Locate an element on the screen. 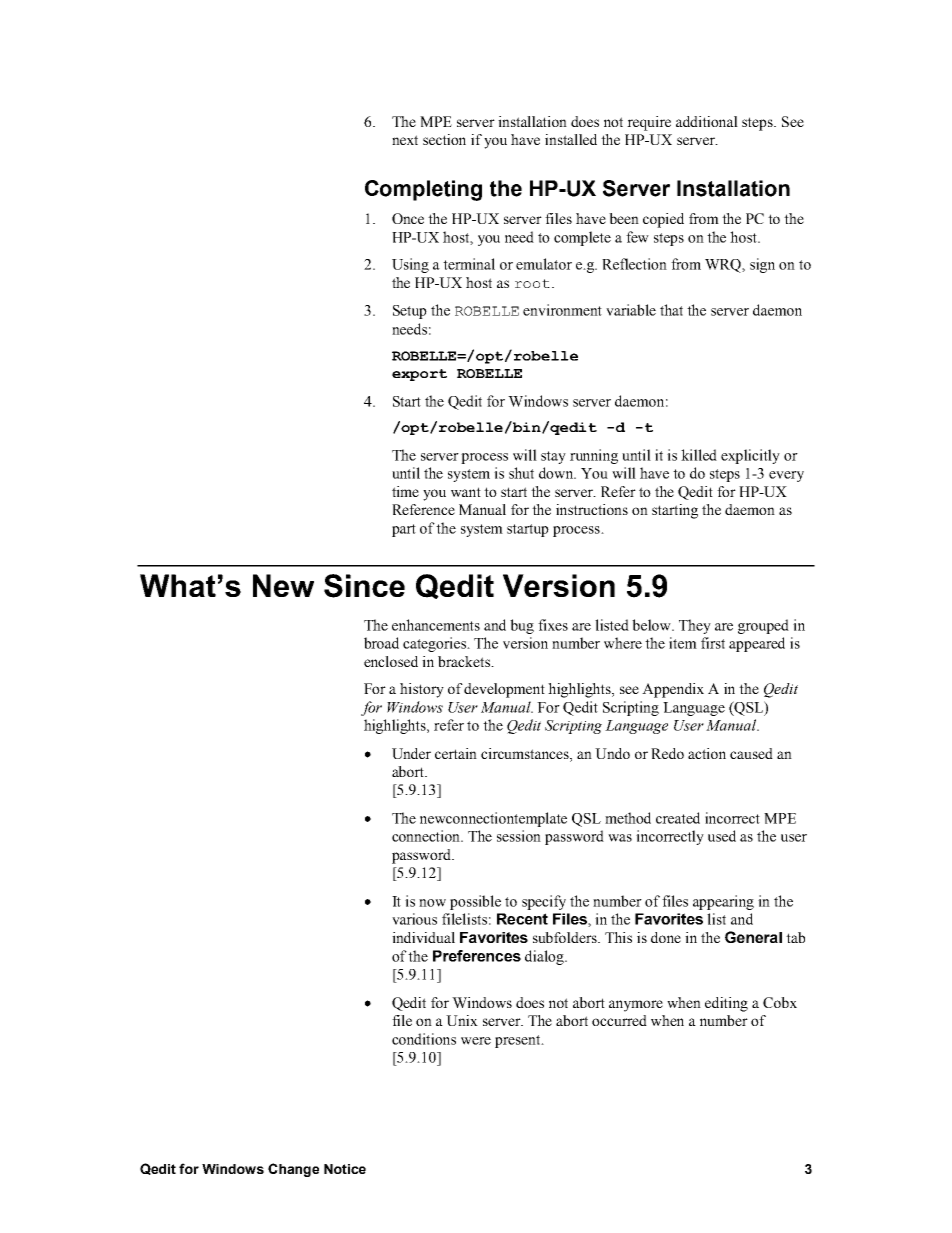  dialog is located at coordinates (545, 957).
